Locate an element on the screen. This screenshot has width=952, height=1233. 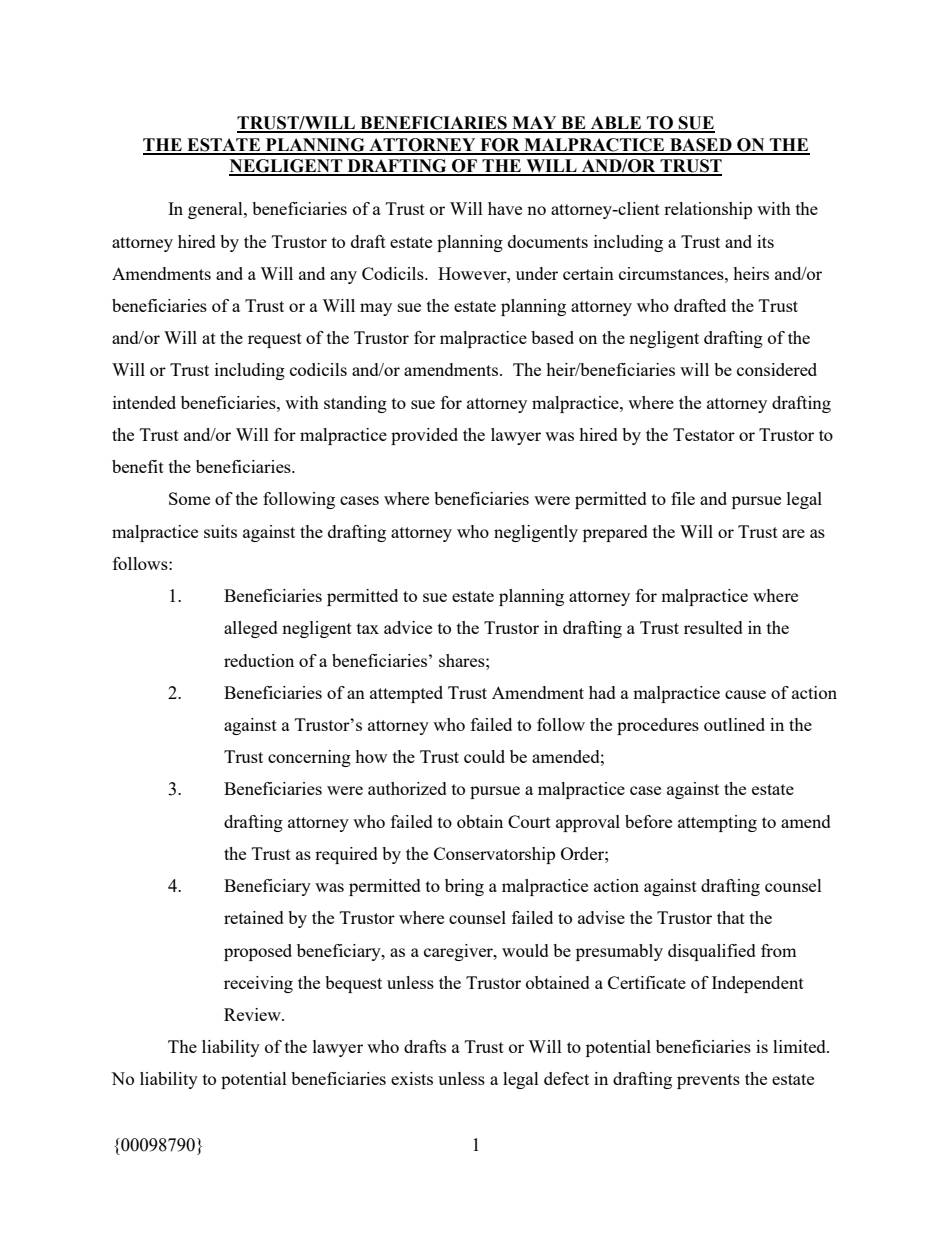
Review is located at coordinates (253, 1014).
